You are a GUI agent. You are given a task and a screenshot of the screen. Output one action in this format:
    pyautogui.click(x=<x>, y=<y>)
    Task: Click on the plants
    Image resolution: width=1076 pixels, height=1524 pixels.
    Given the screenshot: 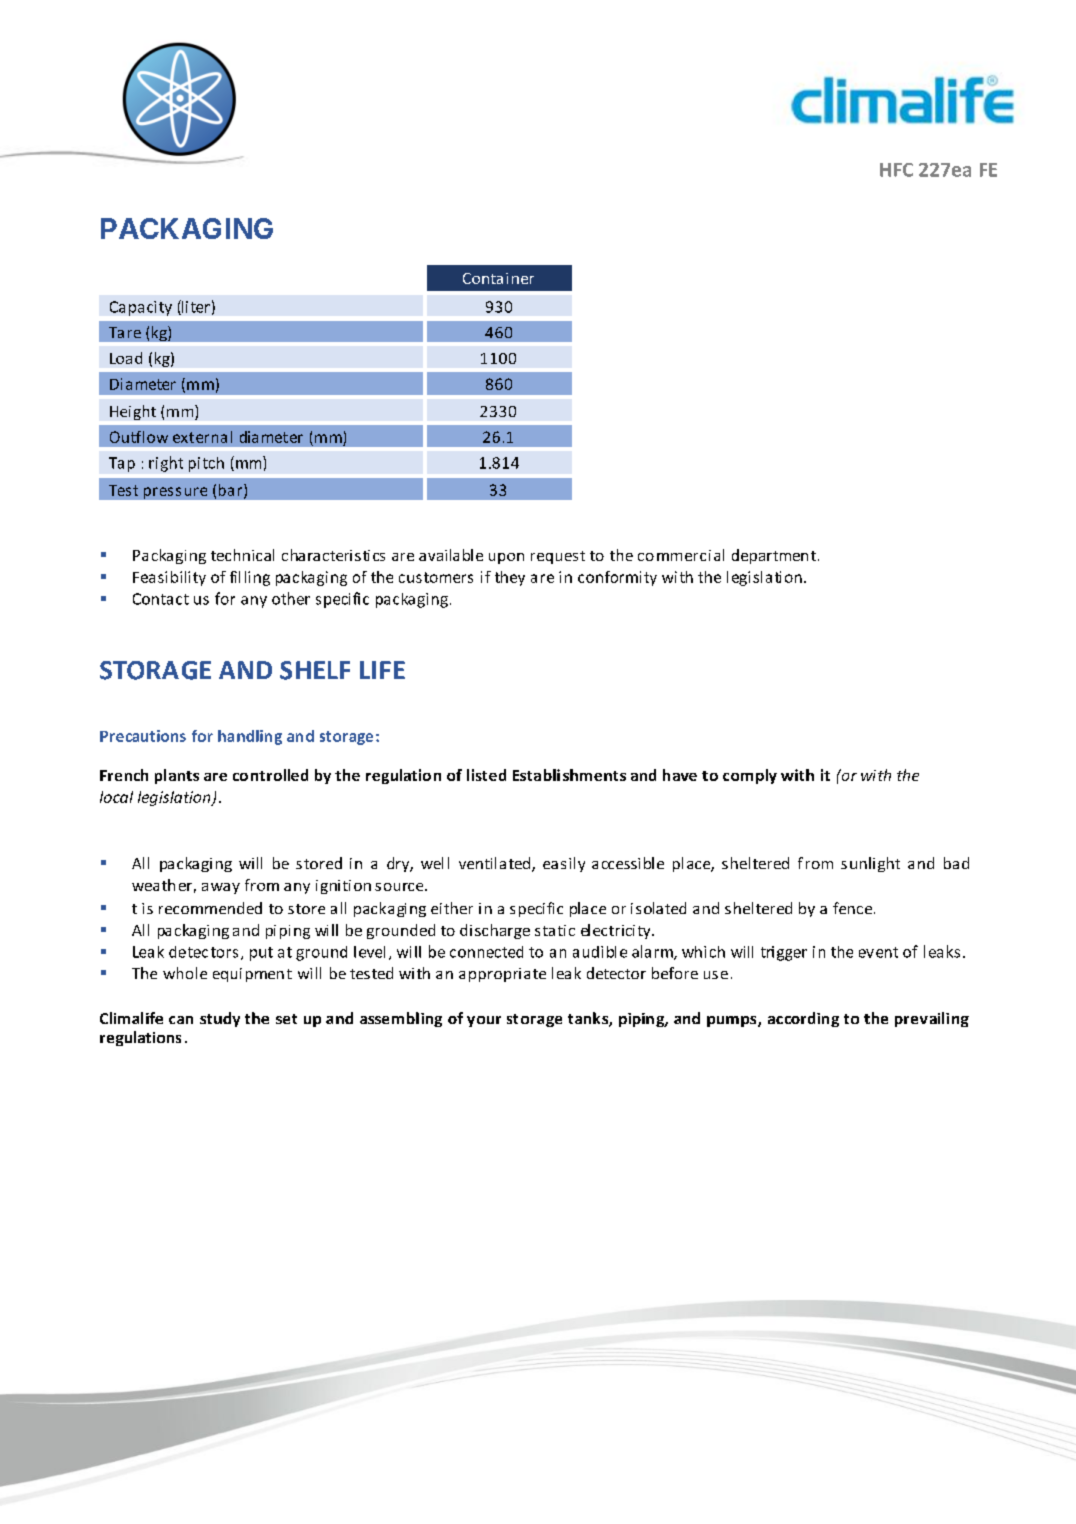 What is the action you would take?
    pyautogui.click(x=177, y=776)
